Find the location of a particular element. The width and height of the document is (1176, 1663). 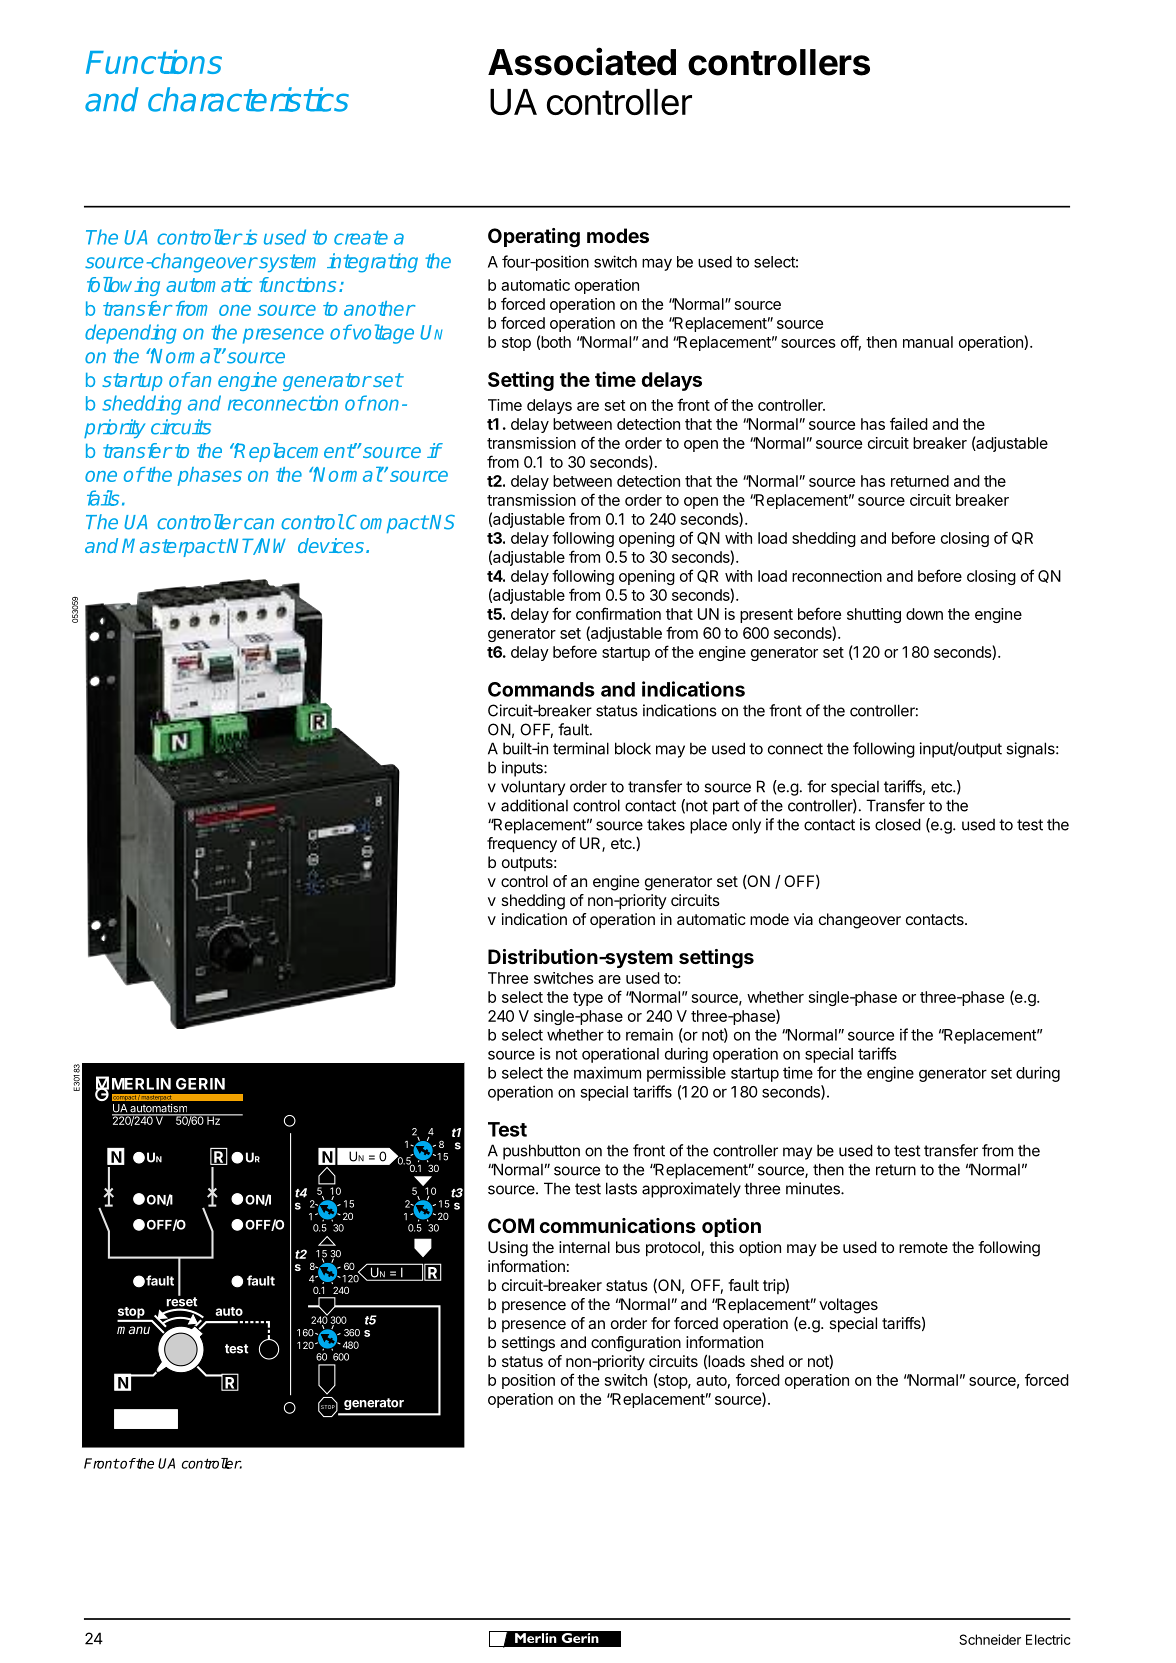

configuration is located at coordinates (636, 1344).
